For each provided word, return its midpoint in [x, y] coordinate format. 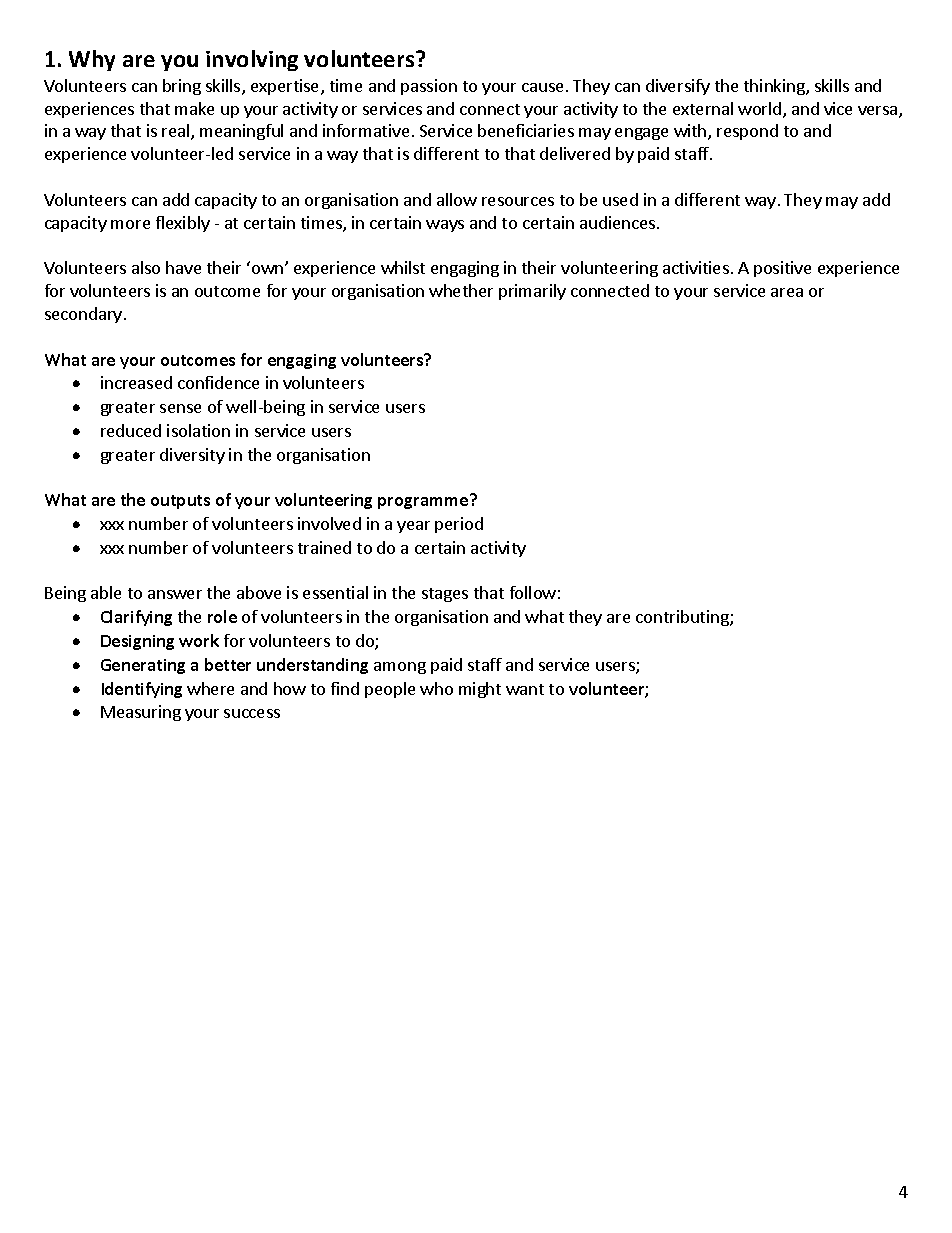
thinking [775, 87]
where [210, 688]
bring [182, 87]
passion [429, 87]
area [787, 292]
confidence [218, 382]
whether [461, 290]
